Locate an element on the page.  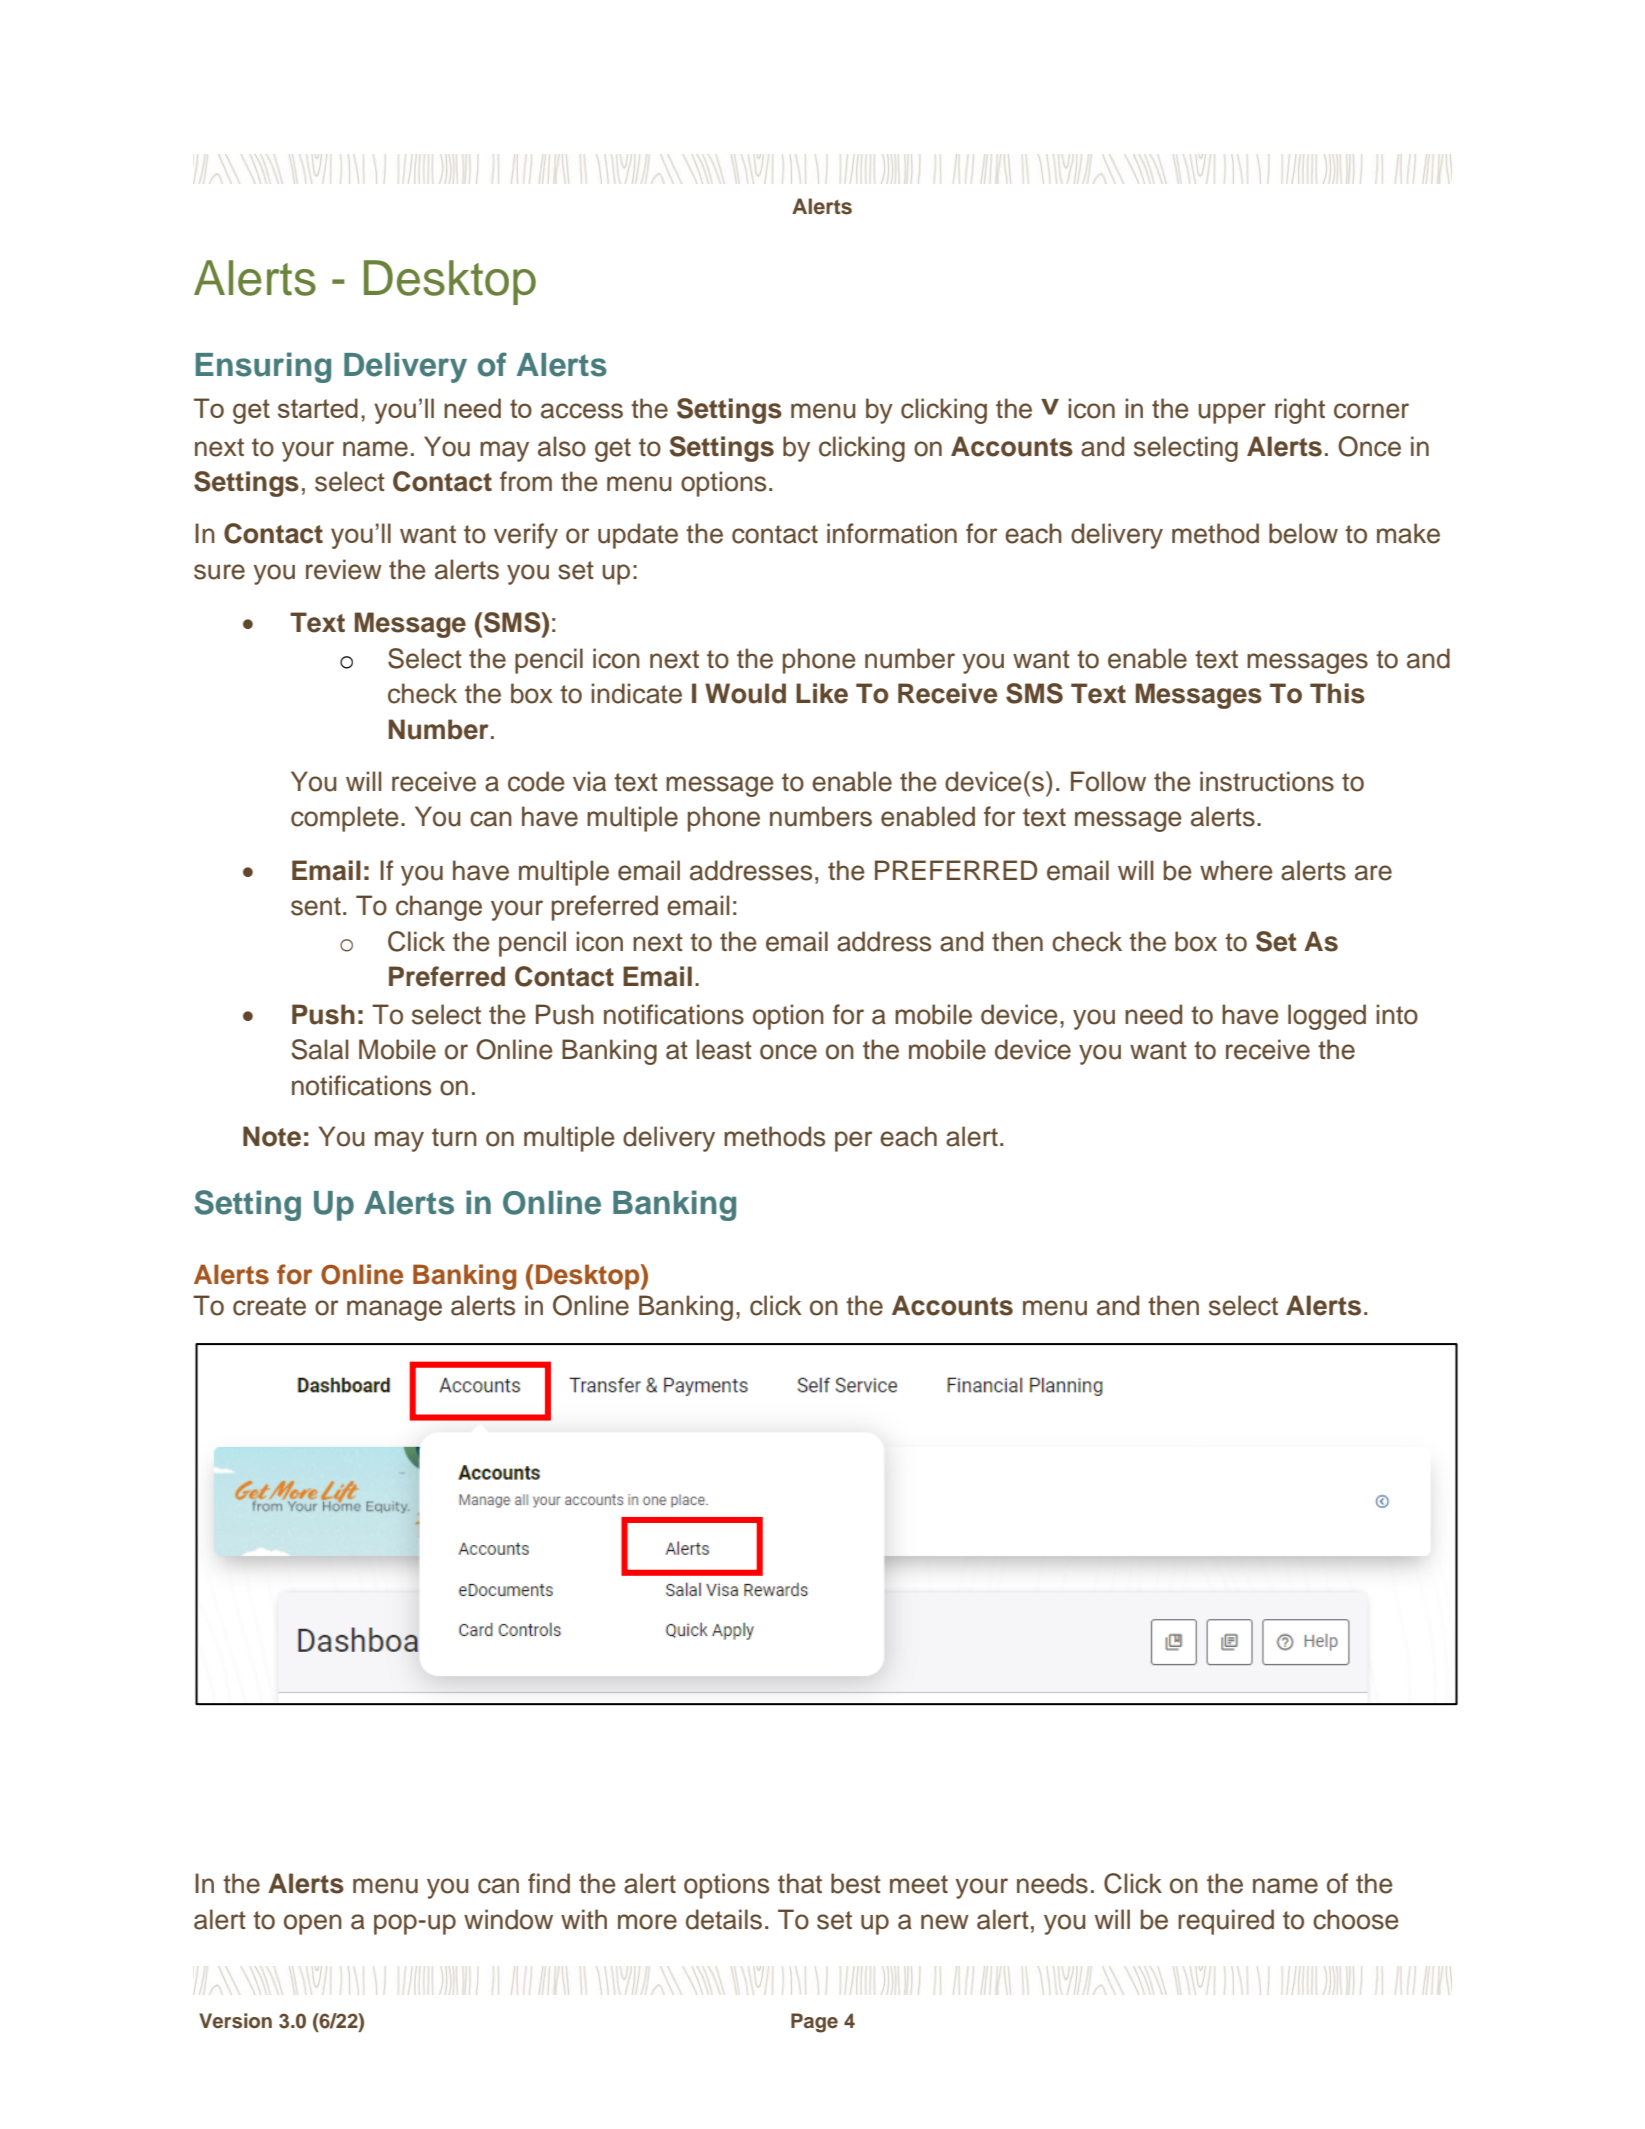
started is located at coordinates (318, 408).
